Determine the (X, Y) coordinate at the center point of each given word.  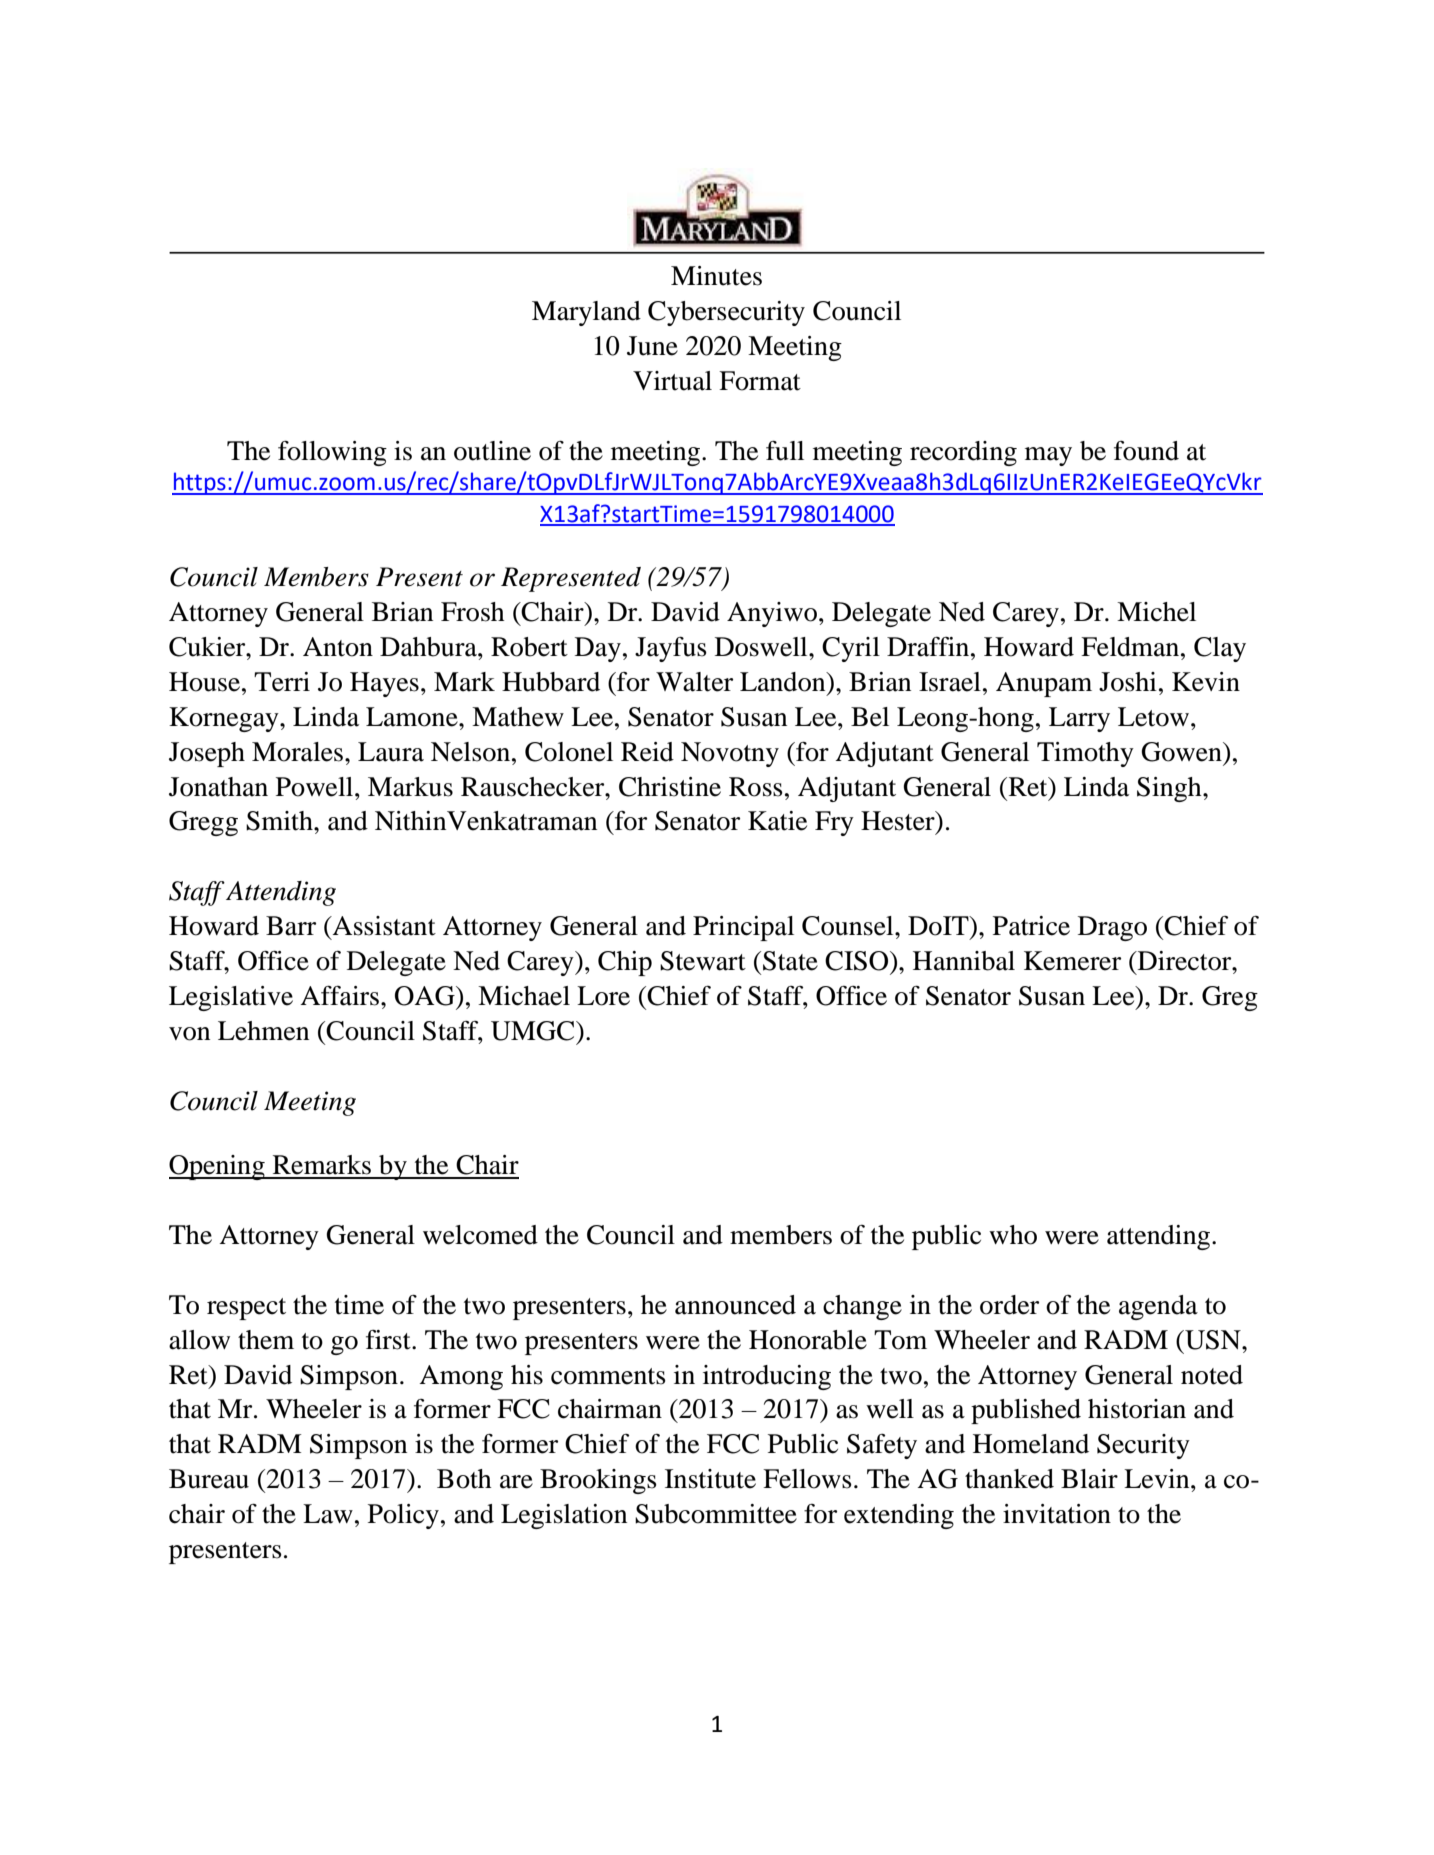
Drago (1112, 928)
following (332, 453)
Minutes (716, 276)
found (1146, 451)
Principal (743, 928)
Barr (291, 926)
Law (328, 1514)
